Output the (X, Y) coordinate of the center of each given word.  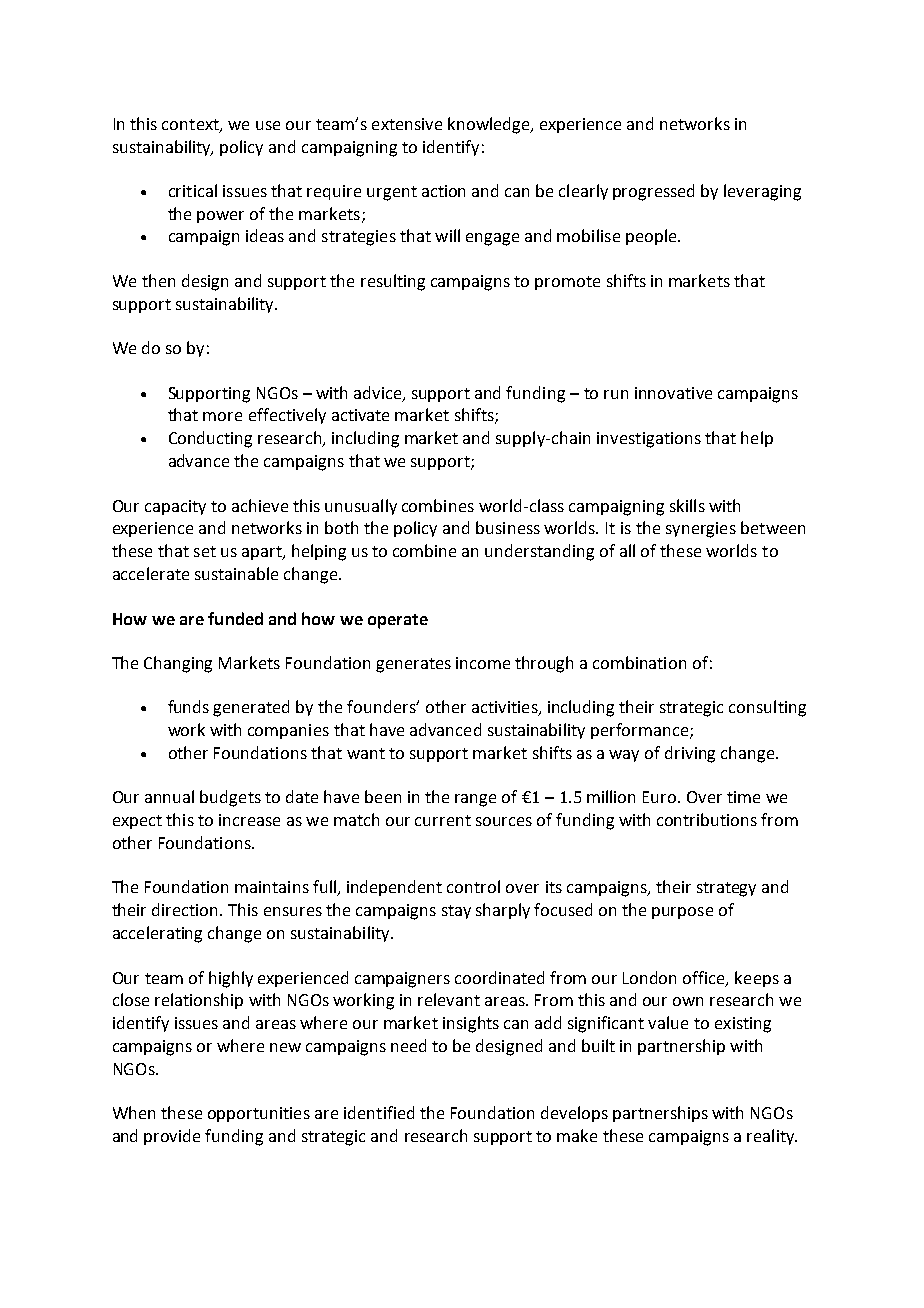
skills (687, 505)
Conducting (210, 439)
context (191, 125)
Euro (661, 797)
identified (379, 1112)
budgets (230, 798)
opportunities (259, 1114)
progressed (653, 192)
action (443, 191)
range (475, 800)
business (508, 527)
